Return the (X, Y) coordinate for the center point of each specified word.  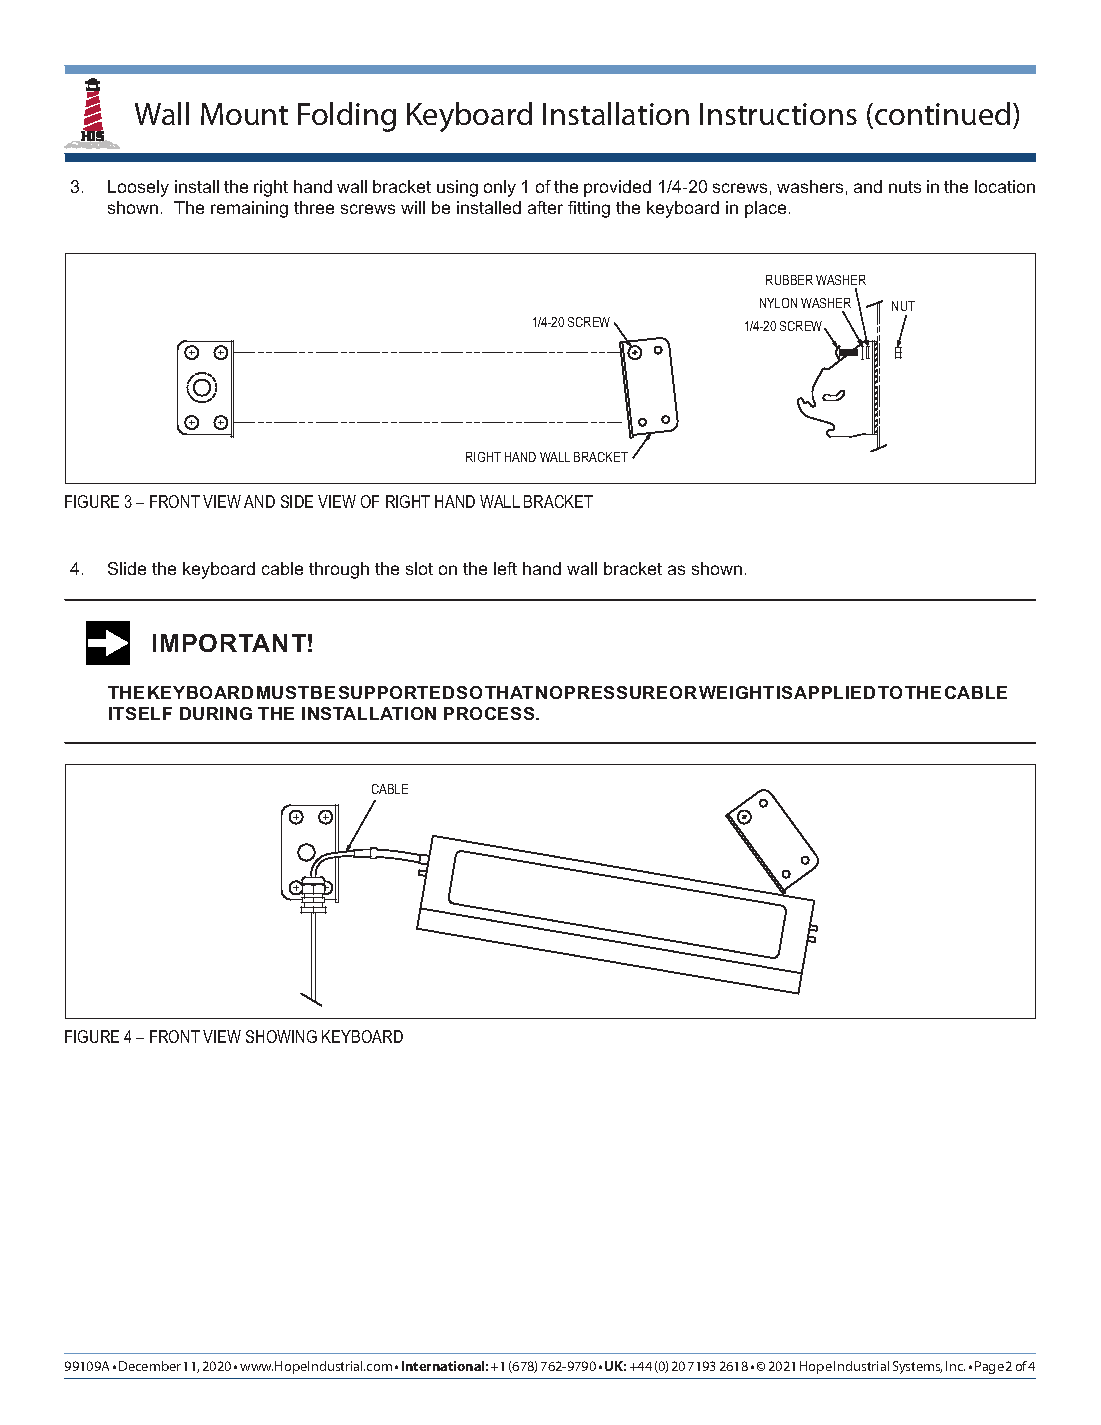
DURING (216, 713)
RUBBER (789, 280)
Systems (917, 1367)
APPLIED (834, 692)
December (150, 1366)
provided (617, 188)
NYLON (778, 303)
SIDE (297, 501)
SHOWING (281, 1036)
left (505, 568)
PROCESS (490, 713)
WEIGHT (736, 692)
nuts (905, 187)
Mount (244, 114)
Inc (955, 1366)
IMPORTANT (229, 643)
